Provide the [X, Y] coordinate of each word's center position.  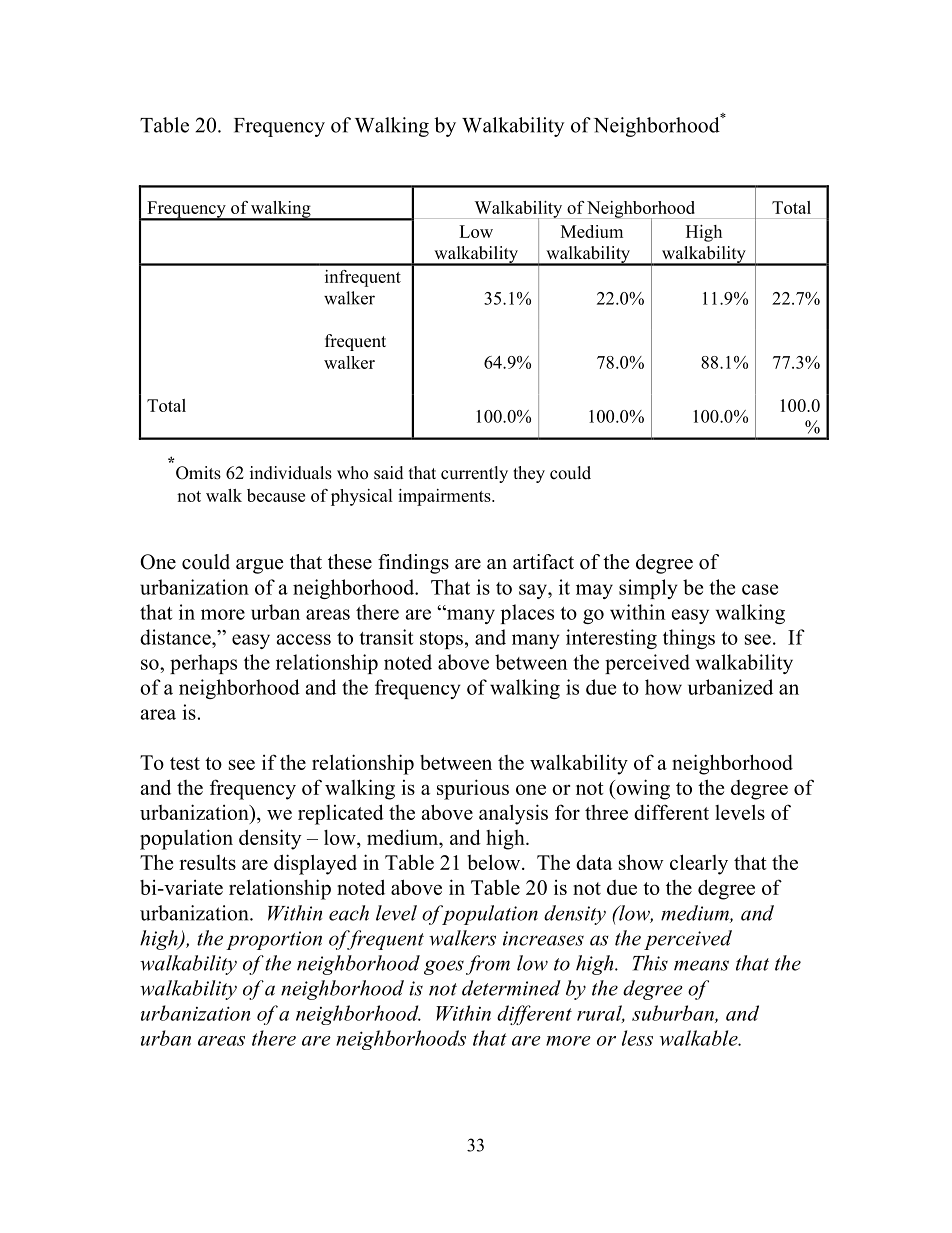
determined [511, 988]
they [529, 474]
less [637, 1038]
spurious [473, 789]
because [276, 495]
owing [642, 789]
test [185, 763]
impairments [445, 497]
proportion [274, 940]
